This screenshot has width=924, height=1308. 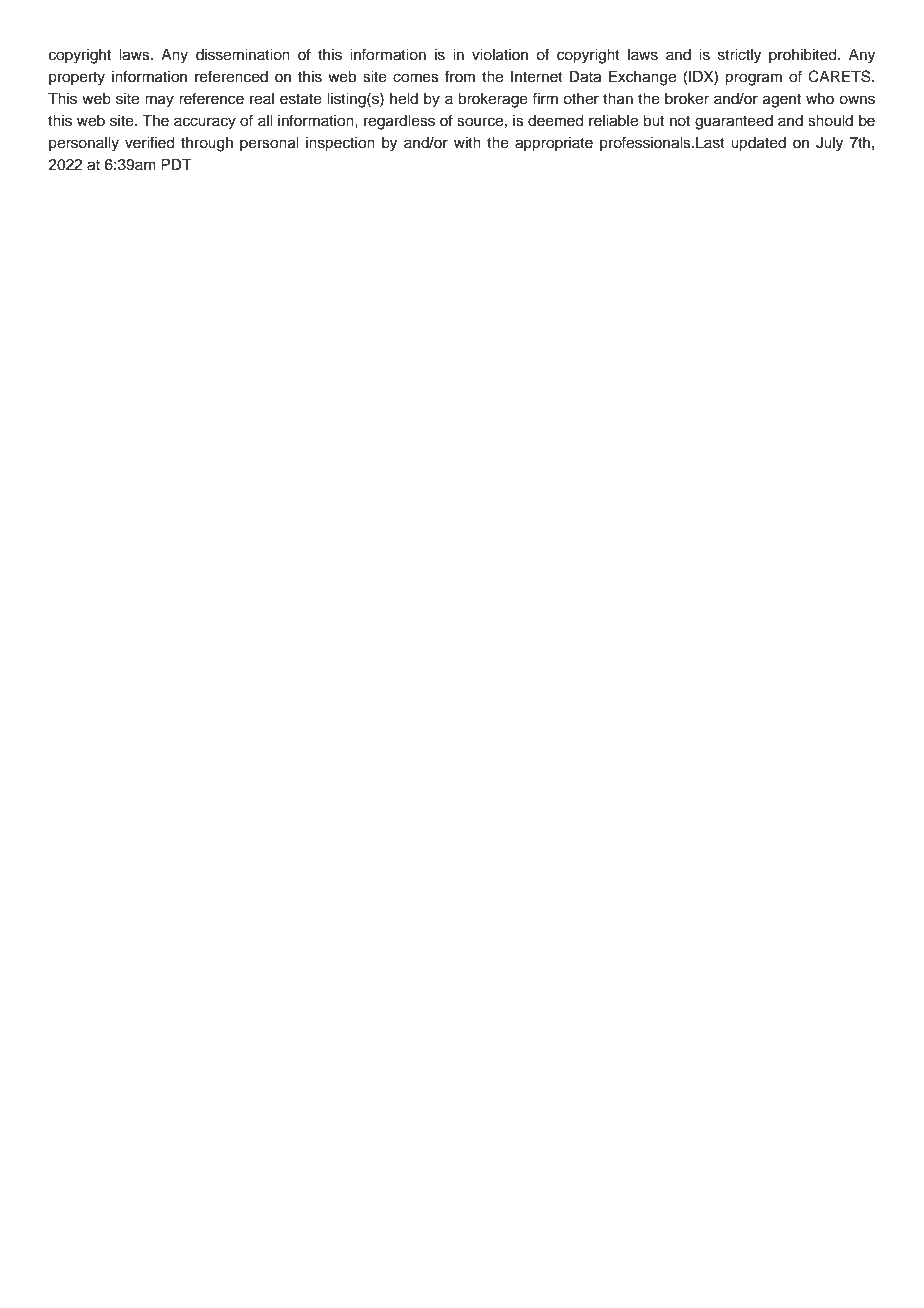 What do you see at coordinates (734, 122) in the screenshot?
I see `guaranteed` at bounding box center [734, 122].
